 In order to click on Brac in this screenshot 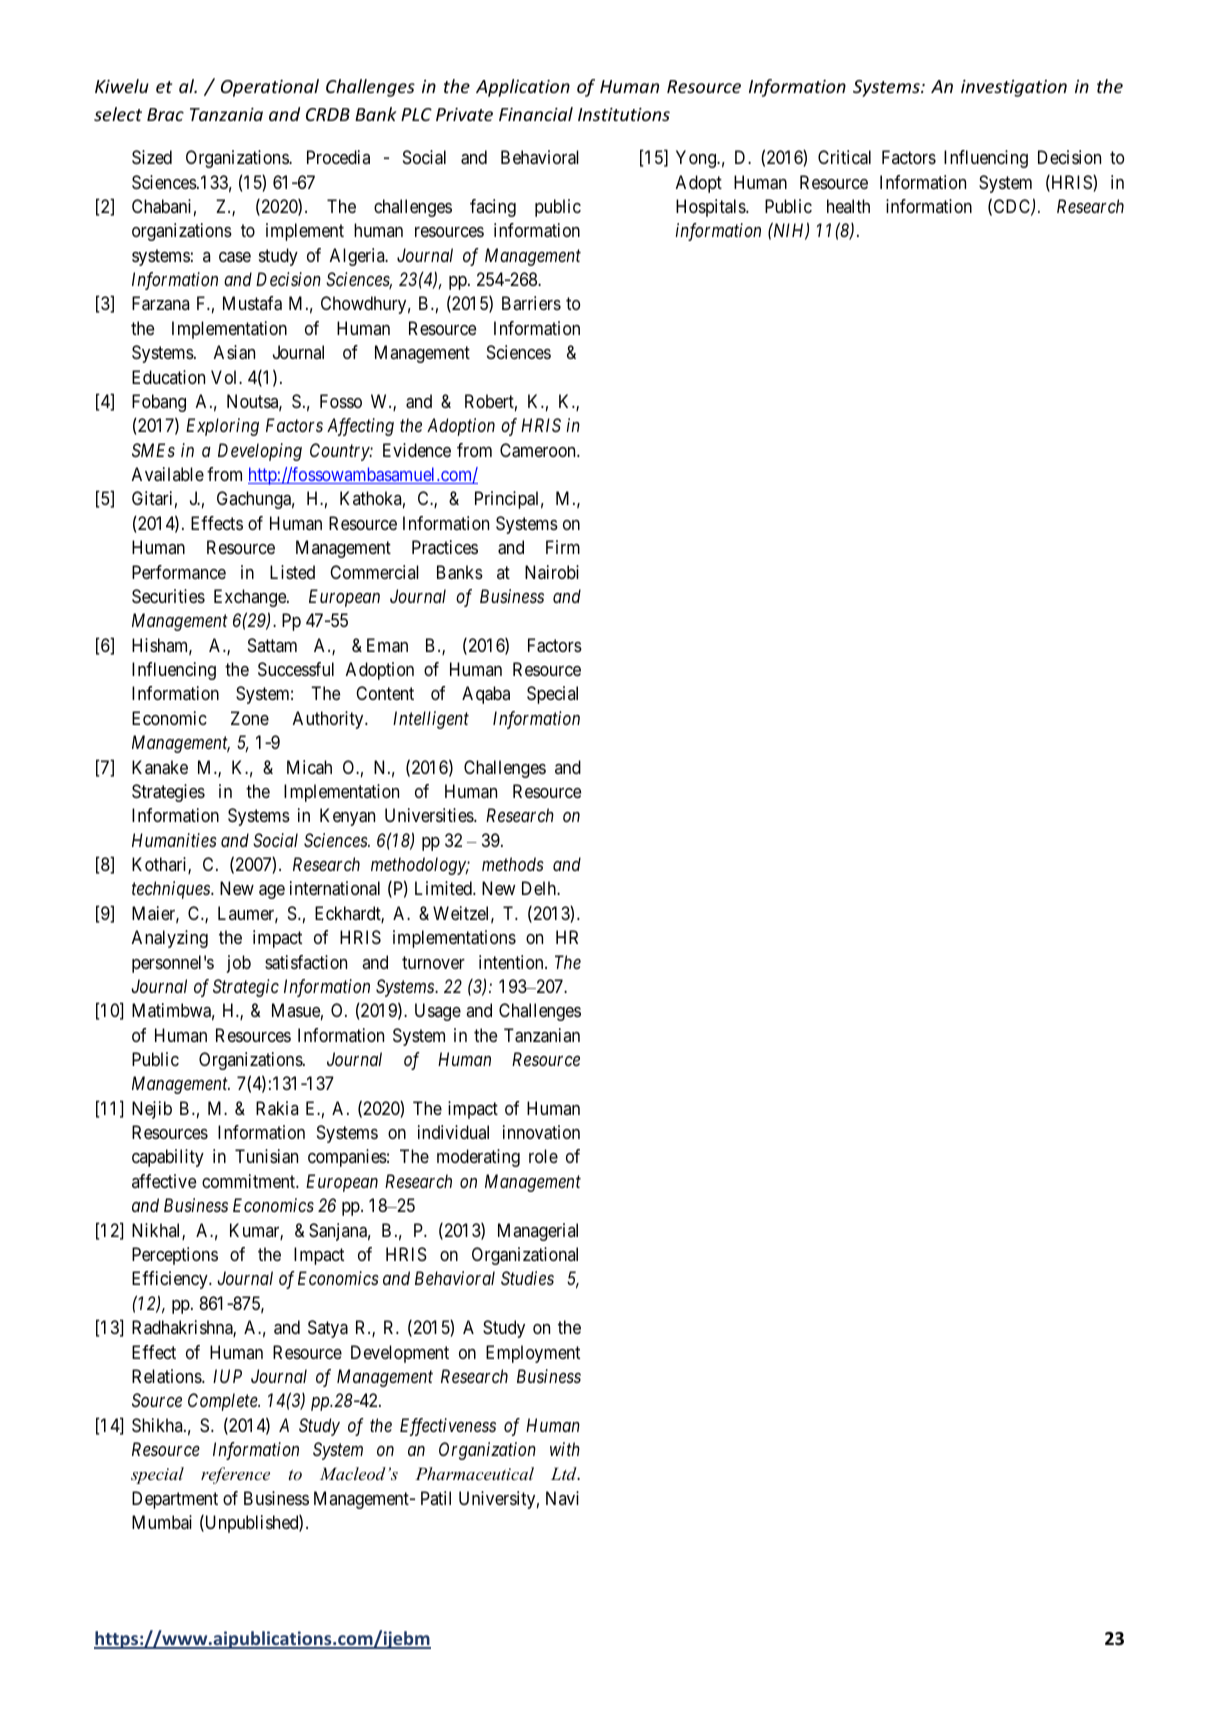, I will do `click(165, 114)`.
